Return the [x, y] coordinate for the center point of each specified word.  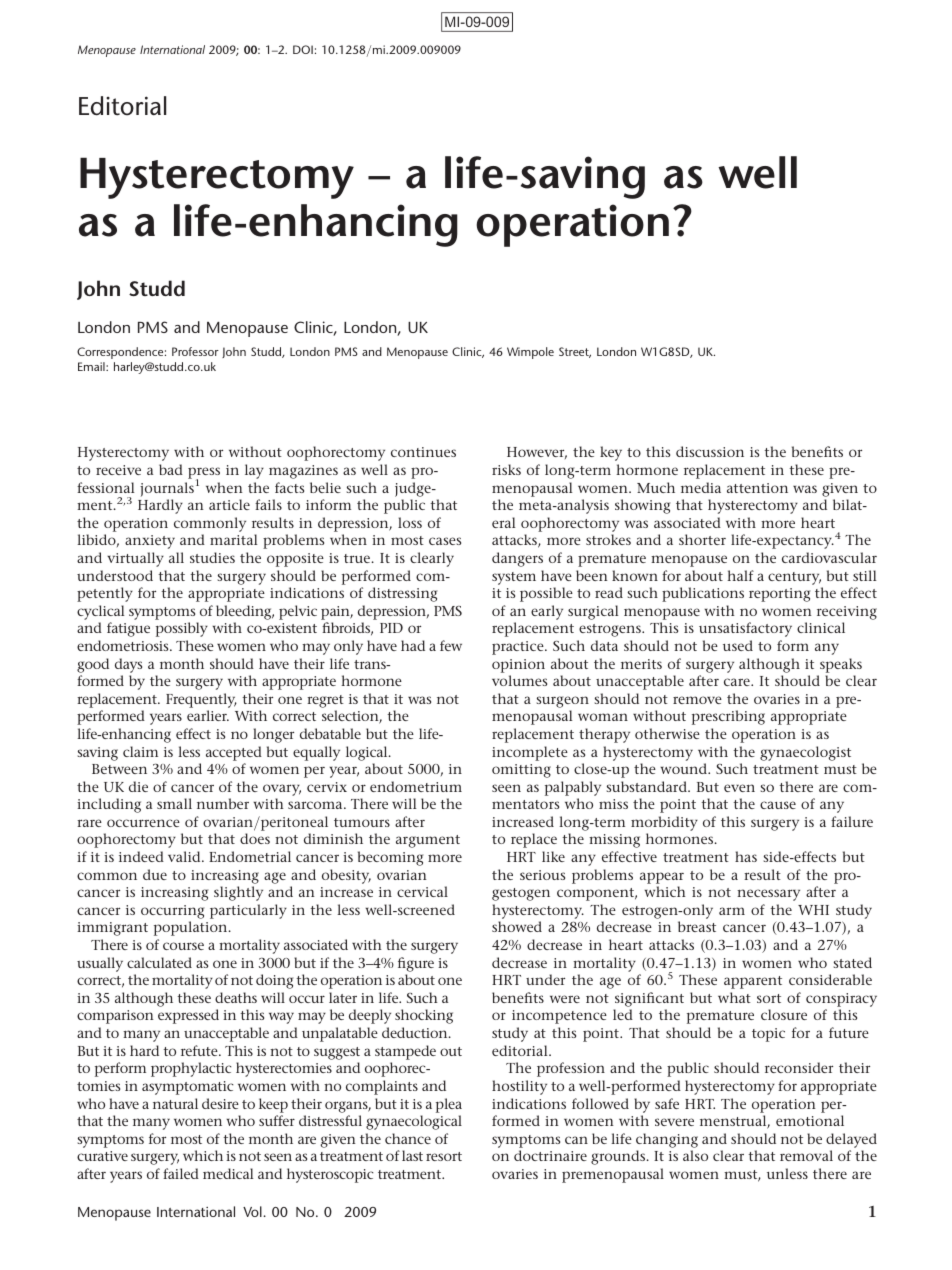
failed [181, 1173]
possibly [182, 629]
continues [423, 452]
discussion [710, 451]
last [412, 1155]
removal [806, 1155]
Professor [195, 351]
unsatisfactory [745, 629]
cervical [422, 891]
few [451, 645]
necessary [768, 895]
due [155, 874]
